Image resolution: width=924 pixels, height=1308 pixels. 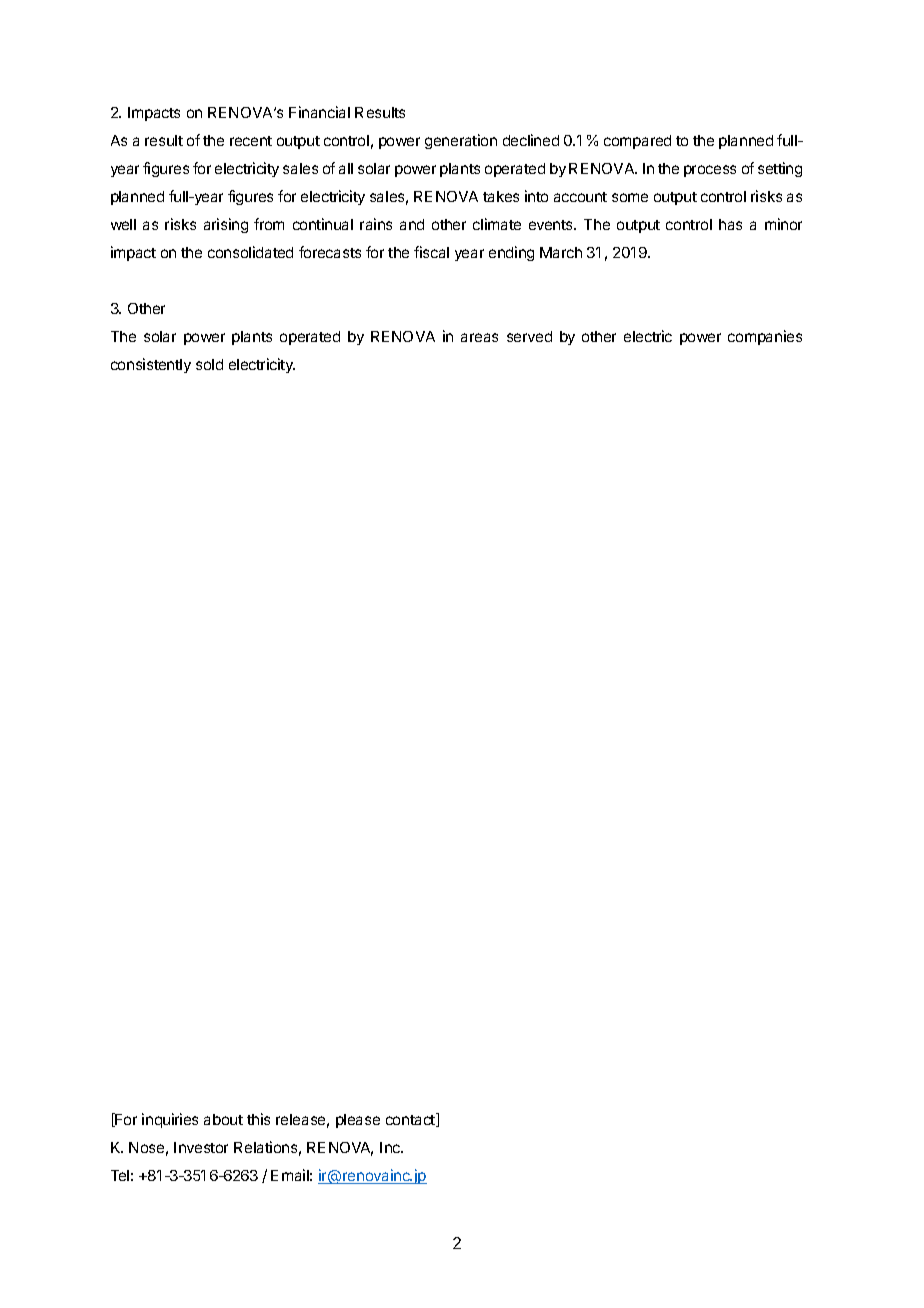 What do you see at coordinates (251, 141) in the screenshot?
I see `recent` at bounding box center [251, 141].
